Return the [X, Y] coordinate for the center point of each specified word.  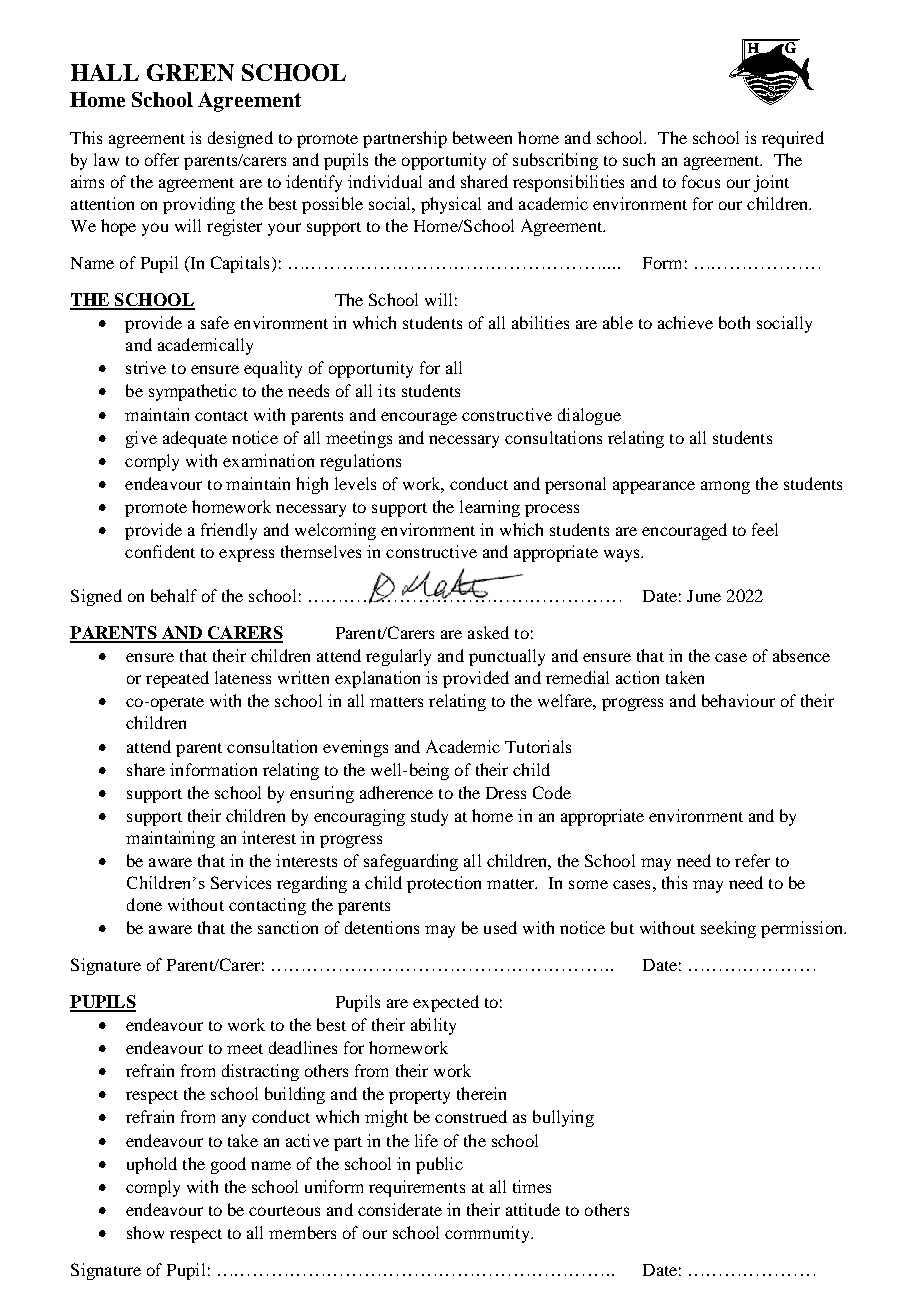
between [482, 137]
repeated [177, 679]
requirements [417, 1188]
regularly [398, 657]
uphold [152, 1165]
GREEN [190, 72]
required [793, 139]
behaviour [738, 700]
